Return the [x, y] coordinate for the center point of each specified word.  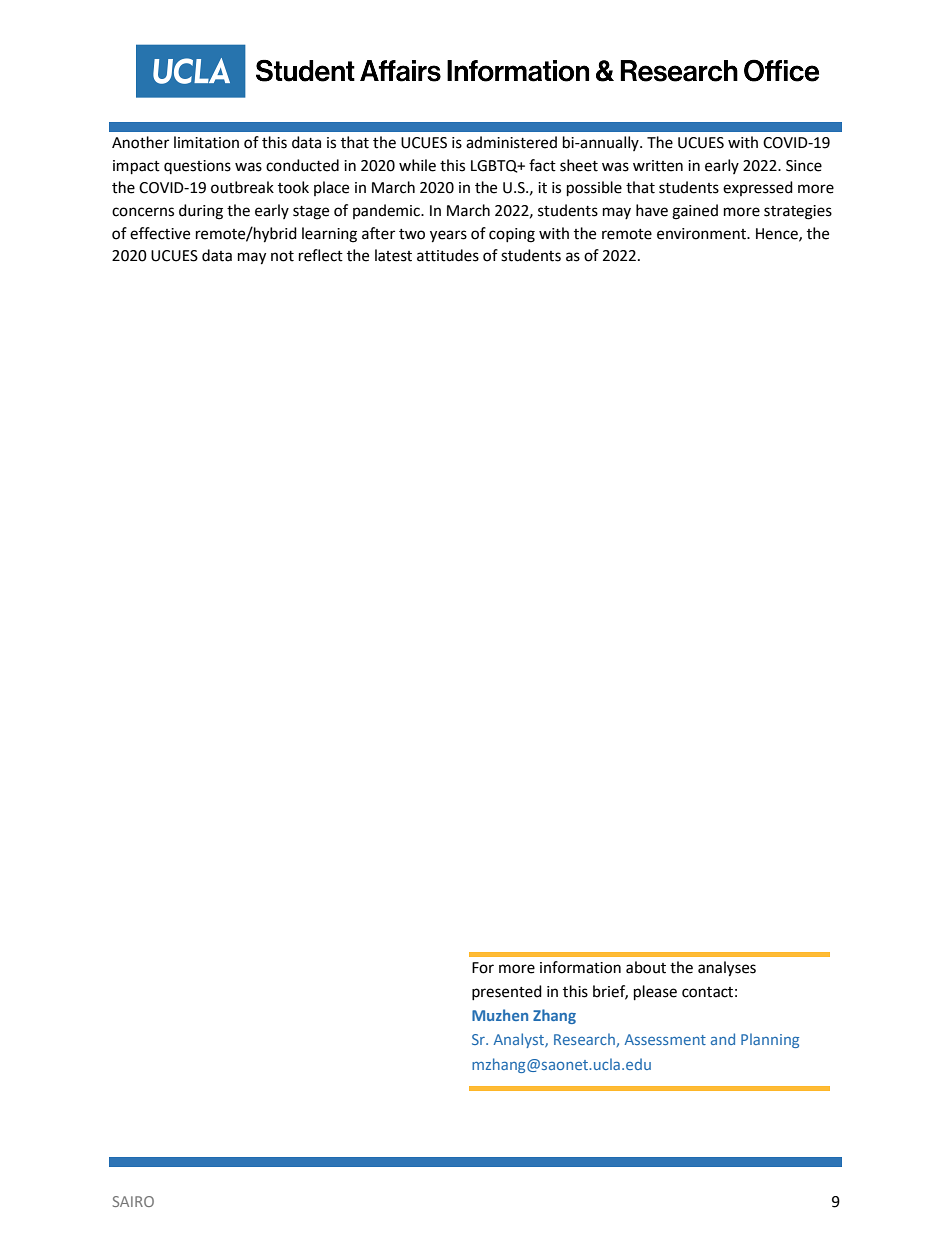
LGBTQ [495, 166]
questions [197, 167]
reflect [321, 255]
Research [585, 1040]
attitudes [448, 255]
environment [702, 234]
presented [507, 992]
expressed [758, 188]
